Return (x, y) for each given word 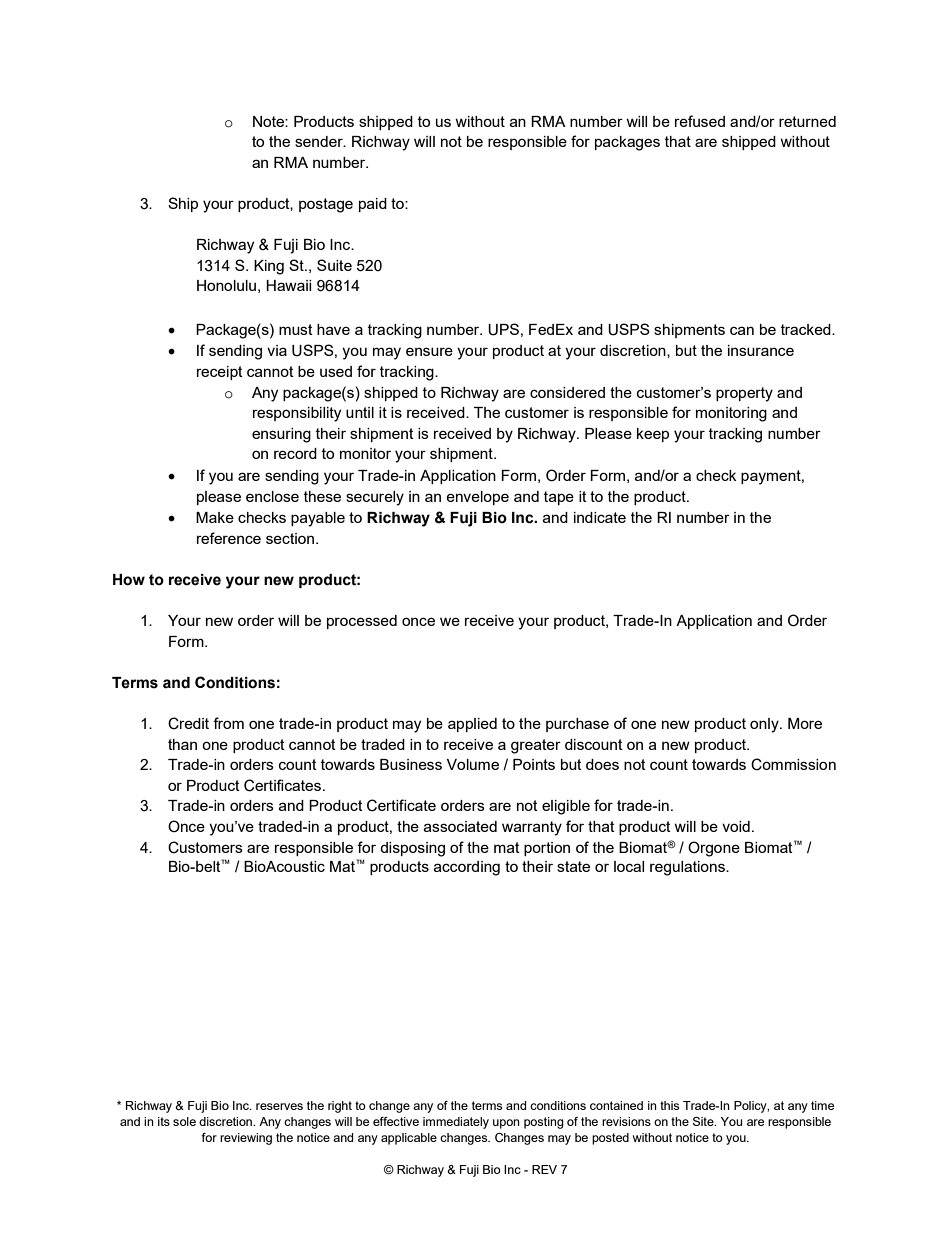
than (182, 744)
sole (184, 1121)
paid (373, 205)
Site (704, 1121)
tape (559, 498)
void (736, 826)
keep (653, 435)
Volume (473, 764)
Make (215, 517)
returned (807, 121)
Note (269, 121)
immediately (456, 1123)
